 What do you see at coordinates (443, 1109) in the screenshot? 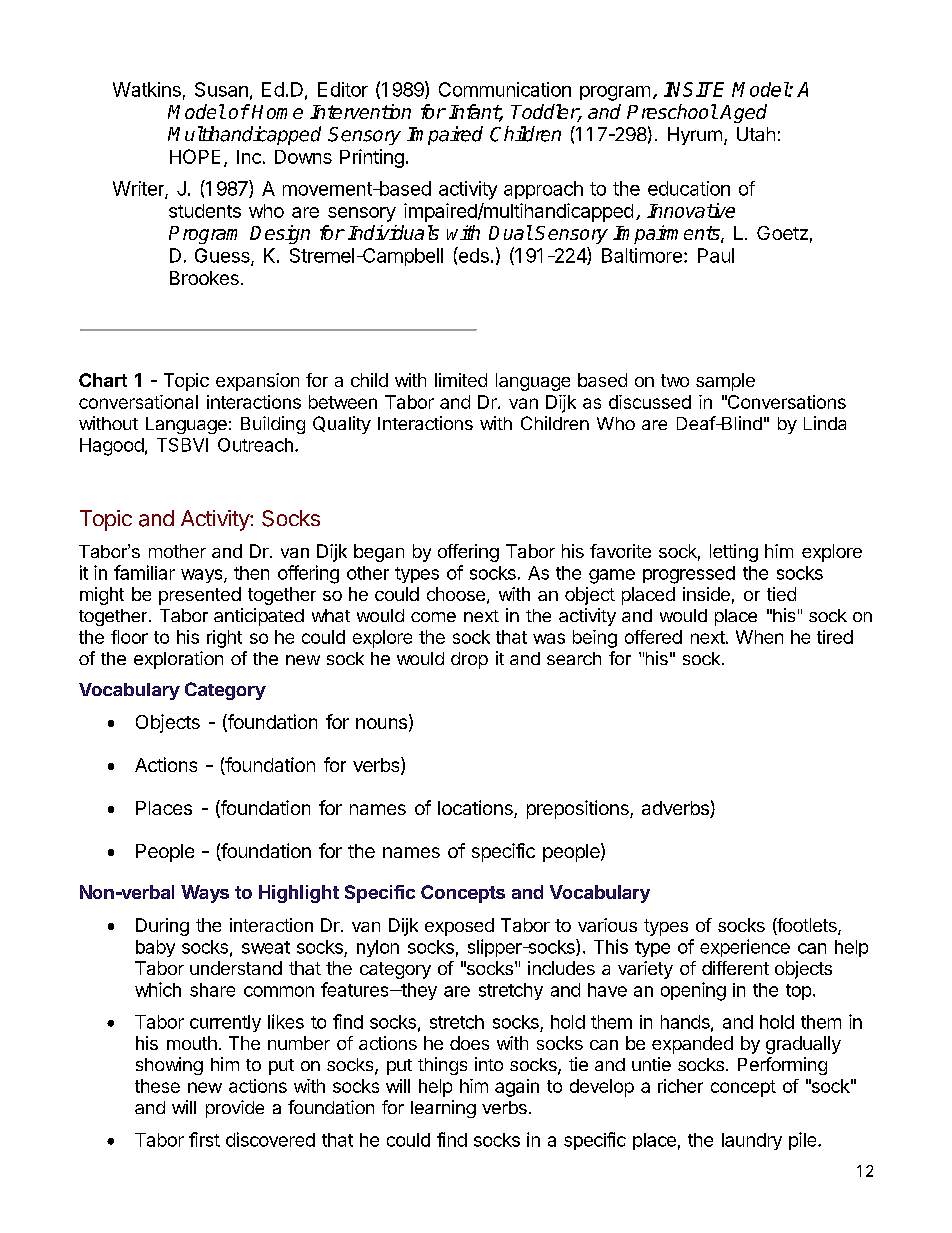
I see `learning` at bounding box center [443, 1109].
